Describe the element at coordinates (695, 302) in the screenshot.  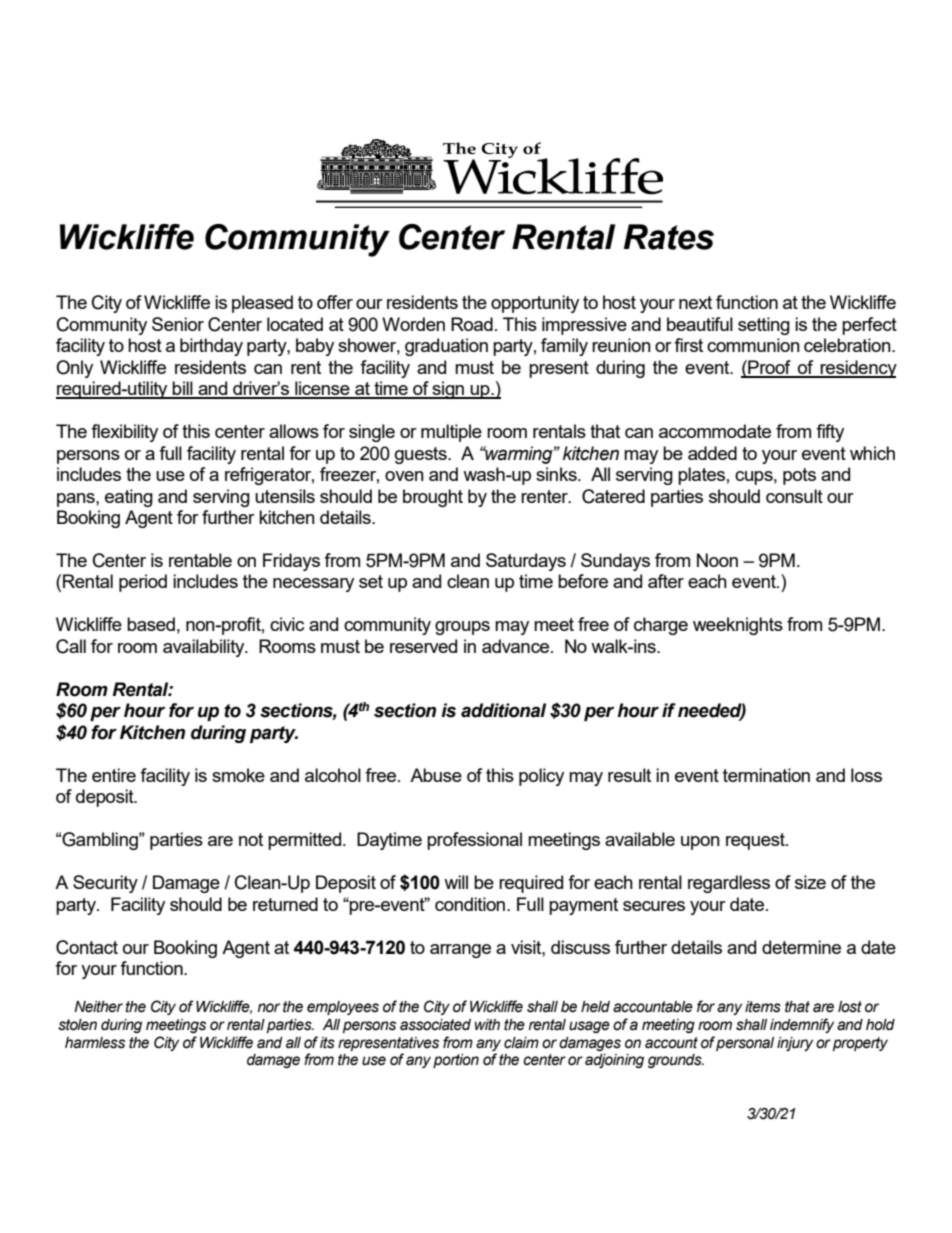
I see `next` at that location.
